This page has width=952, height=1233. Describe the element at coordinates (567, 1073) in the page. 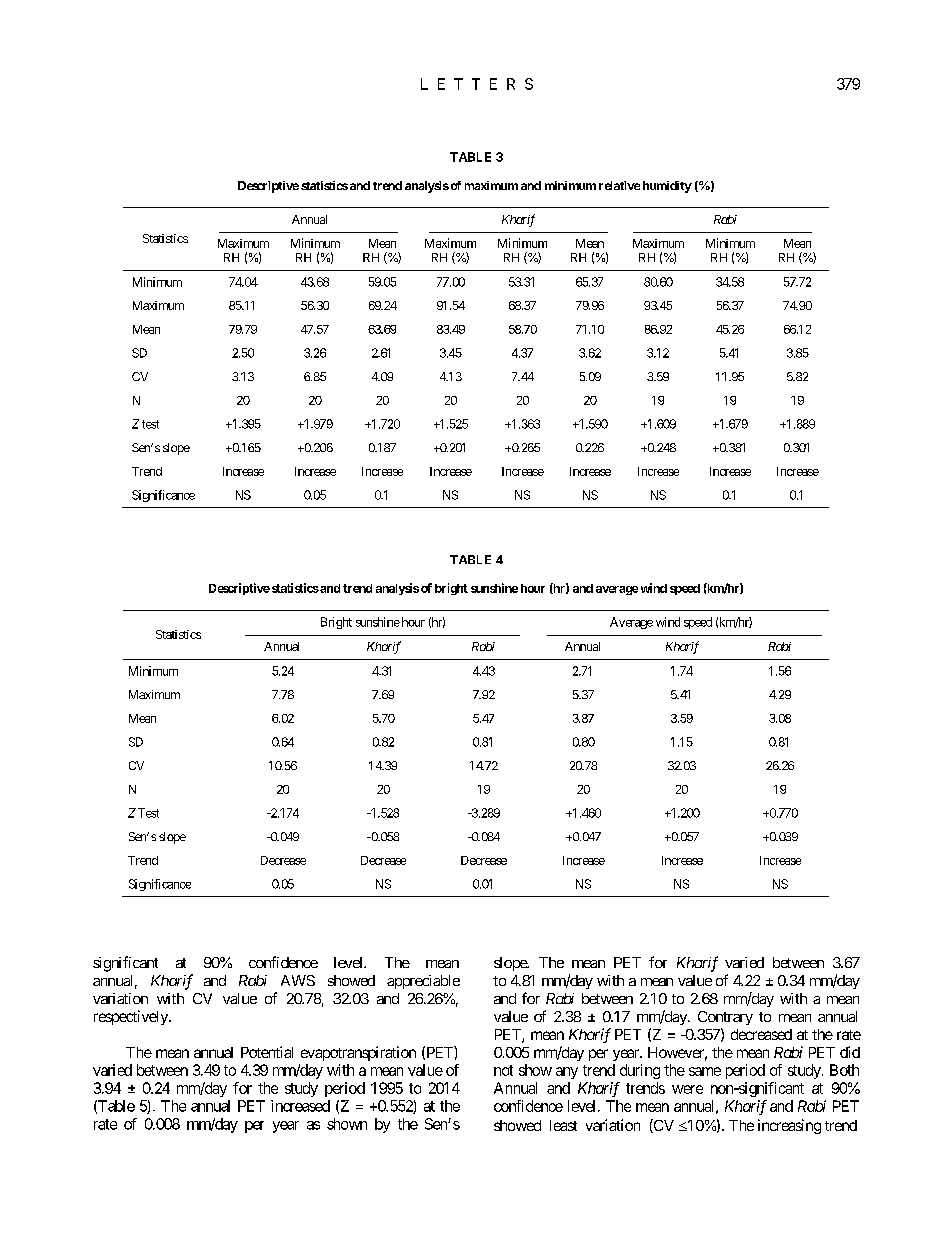

I see `any` at that location.
